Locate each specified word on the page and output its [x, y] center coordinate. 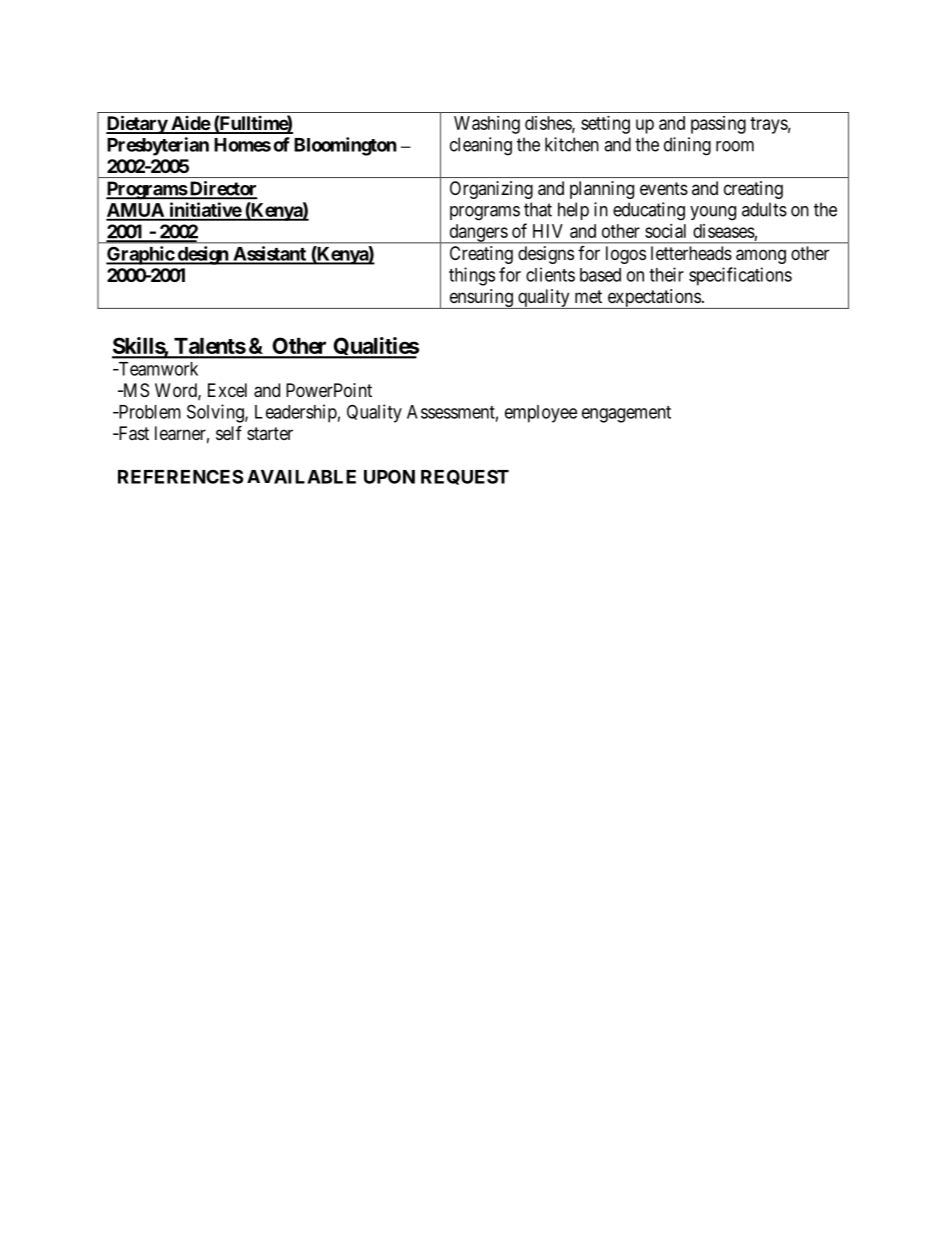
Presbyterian [158, 146]
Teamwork [157, 369]
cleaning [481, 146]
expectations [653, 299]
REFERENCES [180, 476]
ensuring [481, 299]
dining [687, 146]
